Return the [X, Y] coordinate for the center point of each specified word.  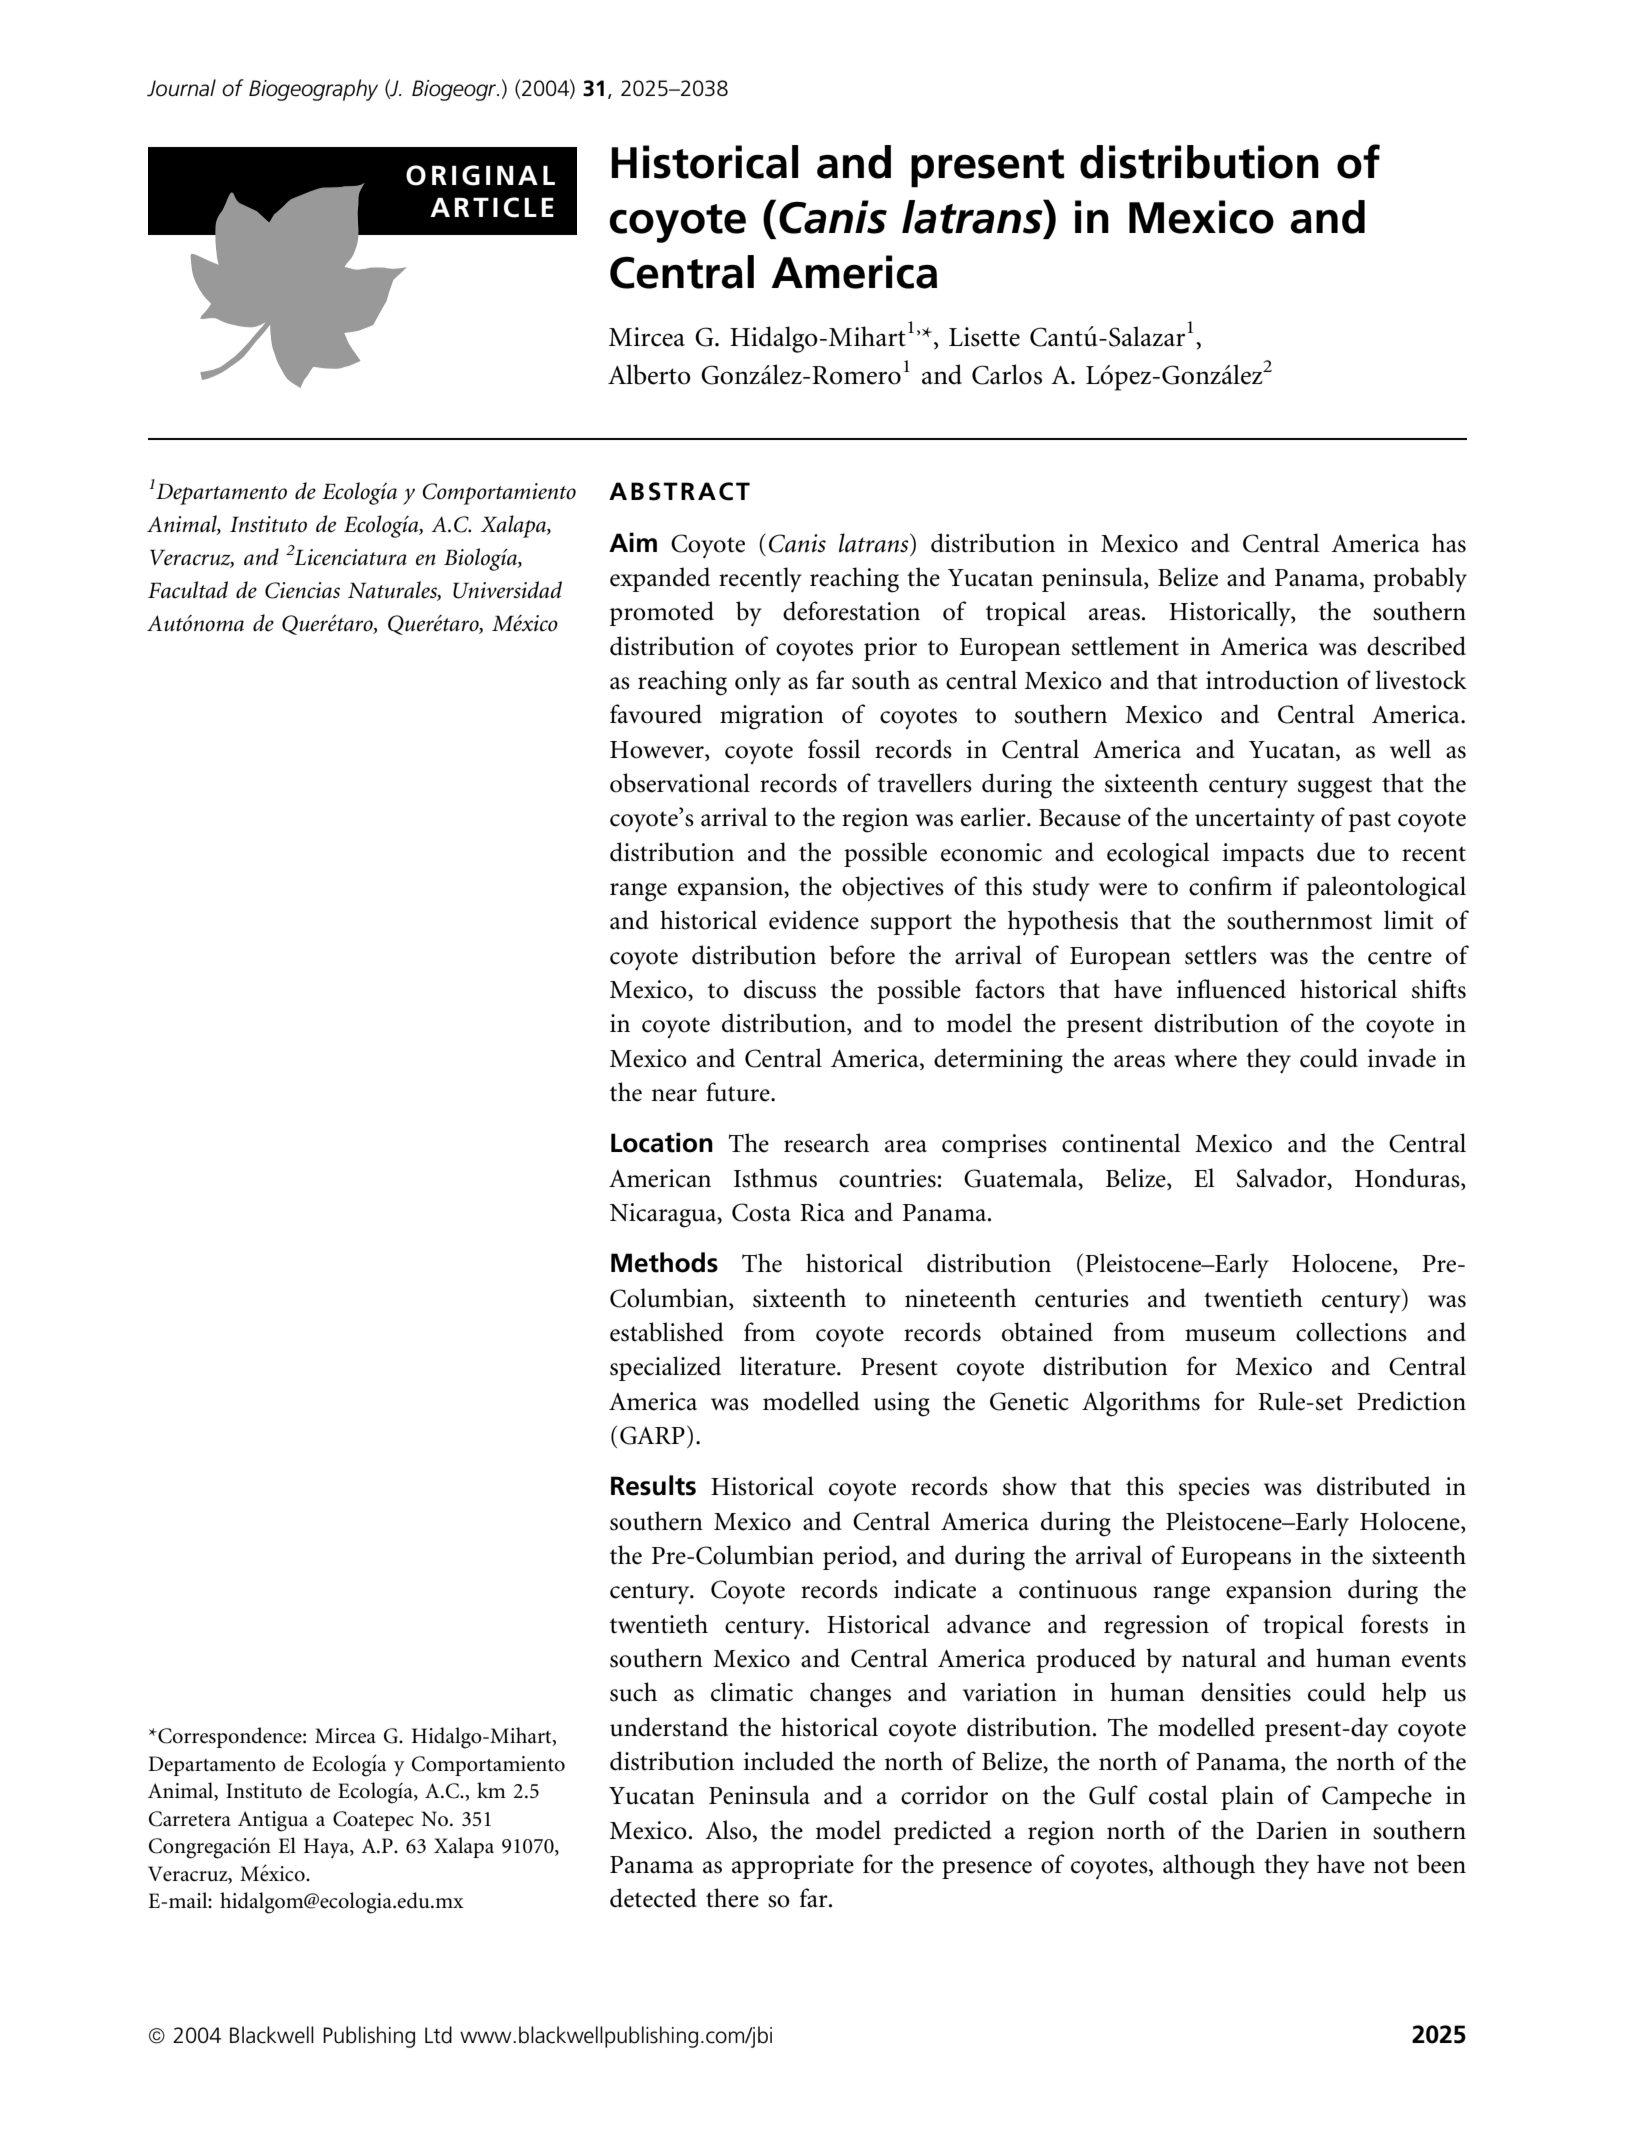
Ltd [438, 2035]
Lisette [984, 337]
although [1209, 1867]
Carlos [1007, 374]
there [732, 1898]
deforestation [851, 611]
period [858, 1557]
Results [653, 1485]
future [739, 1092]
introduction [1272, 680]
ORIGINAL [480, 175]
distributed [1374, 1486]
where [1205, 1058]
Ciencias [302, 590]
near [674, 1095]
